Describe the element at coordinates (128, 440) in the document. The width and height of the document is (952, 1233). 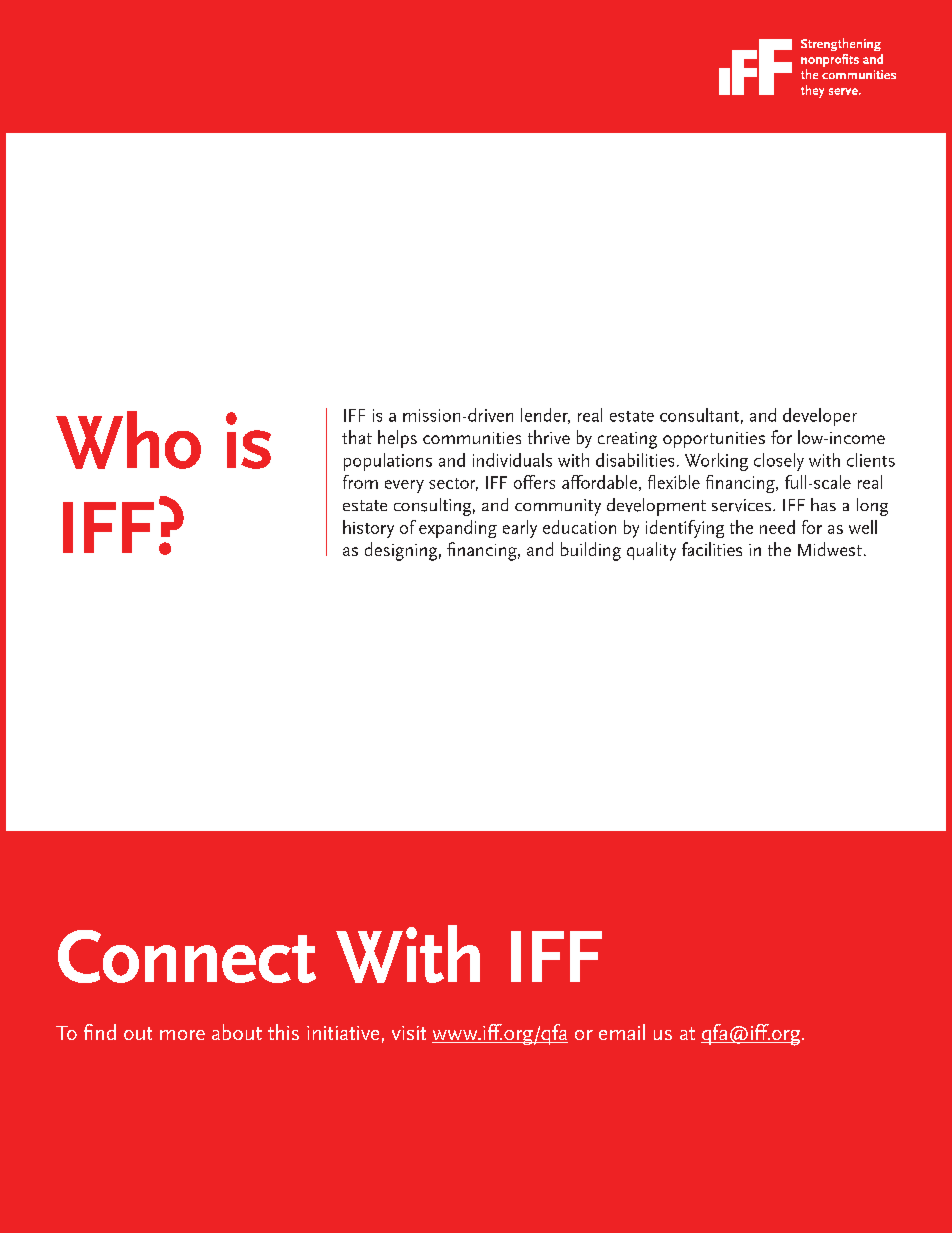
I see `Who` at that location.
